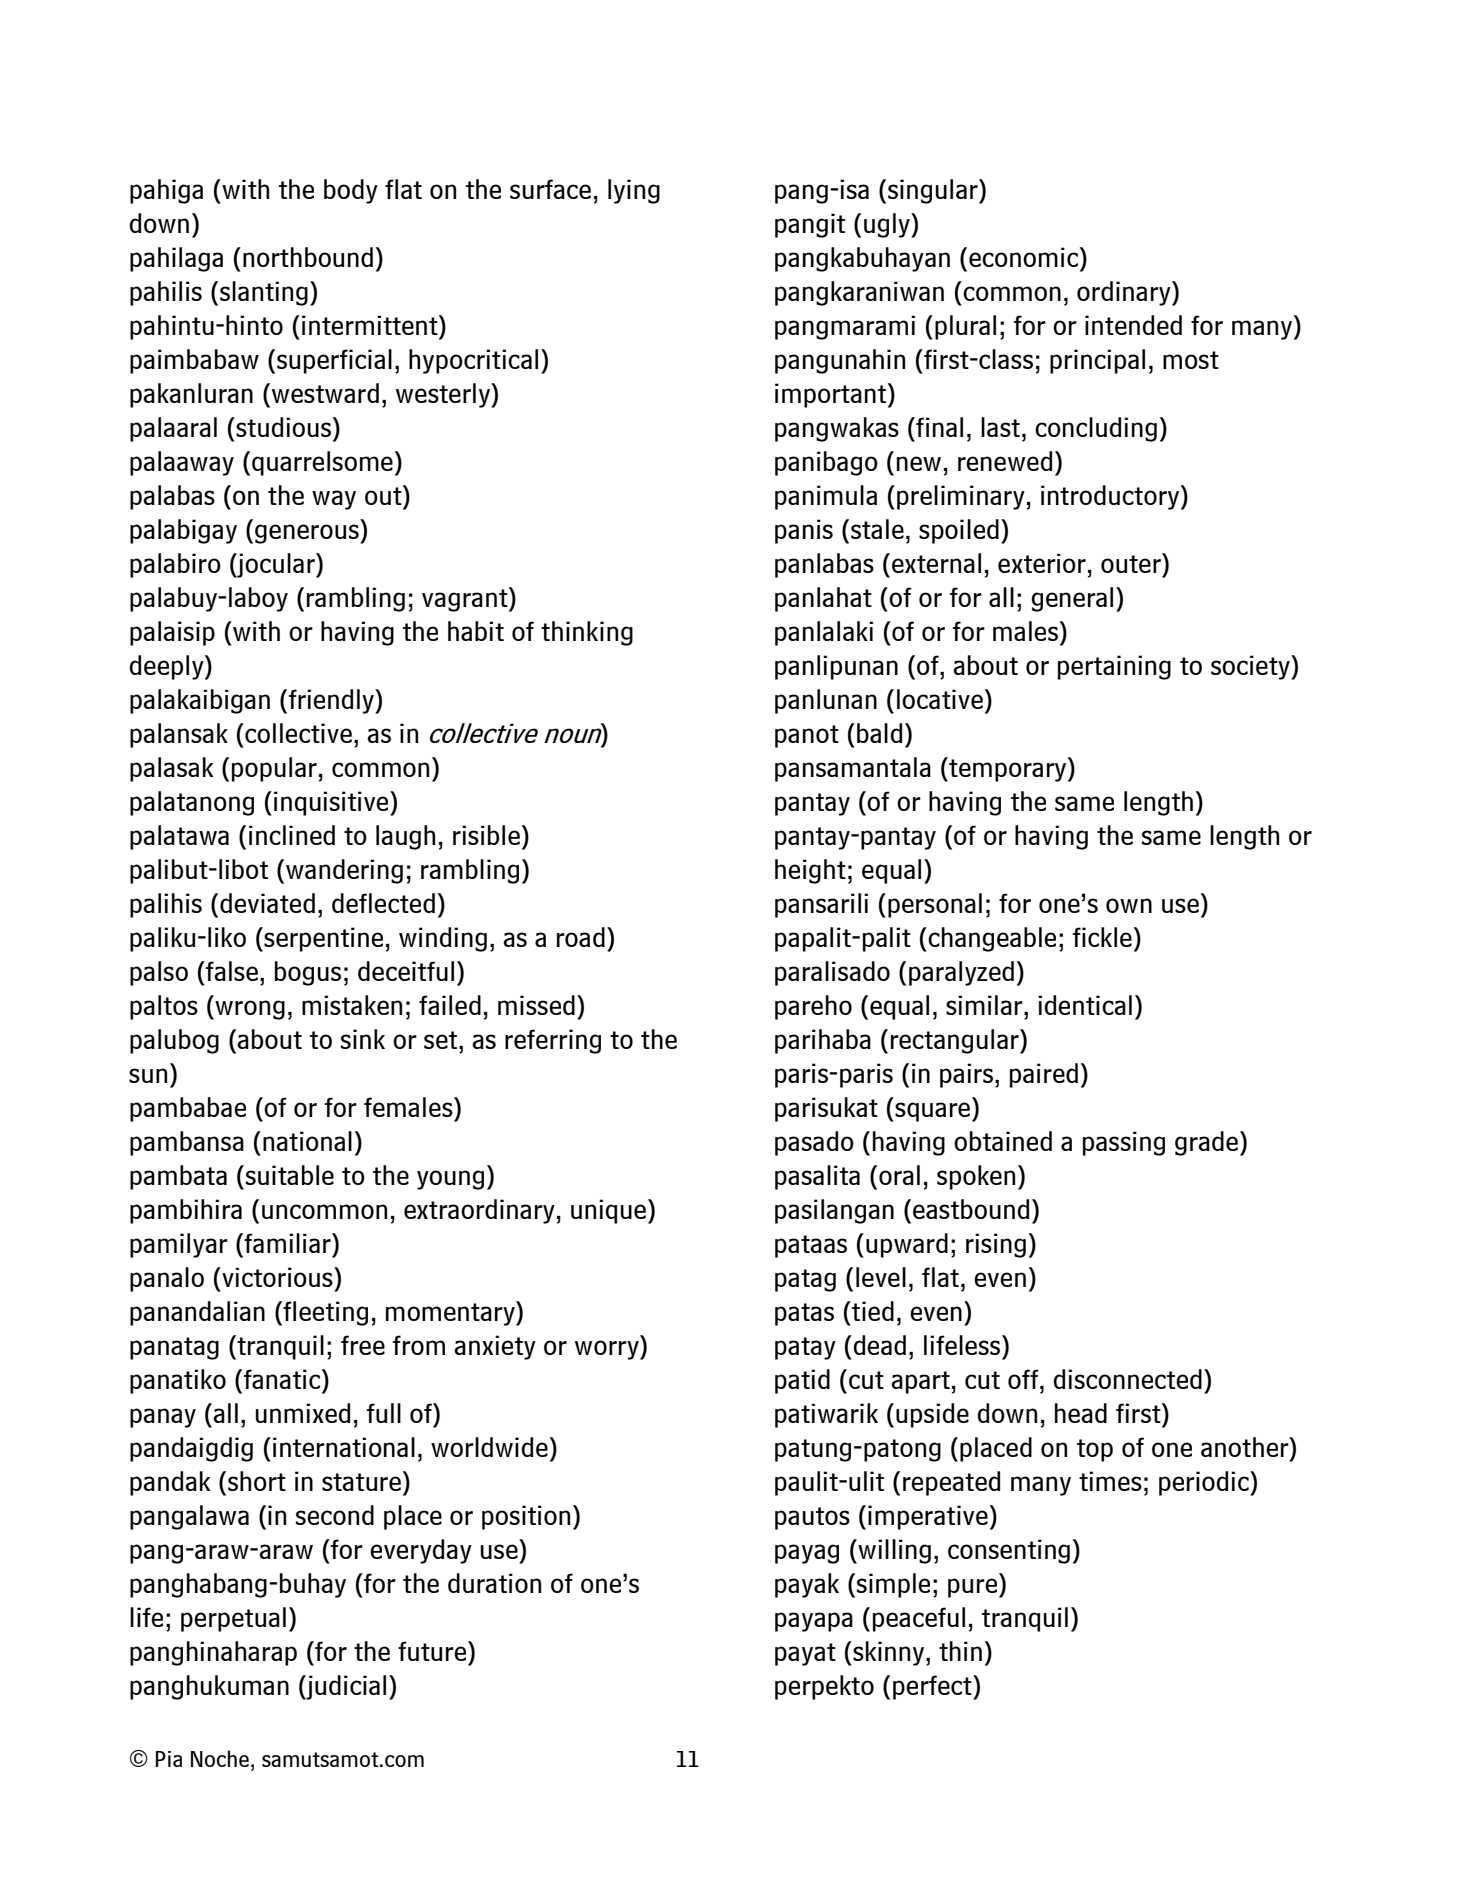  What do you see at coordinates (287, 1243) in the screenshot?
I see `familiar` at bounding box center [287, 1243].
